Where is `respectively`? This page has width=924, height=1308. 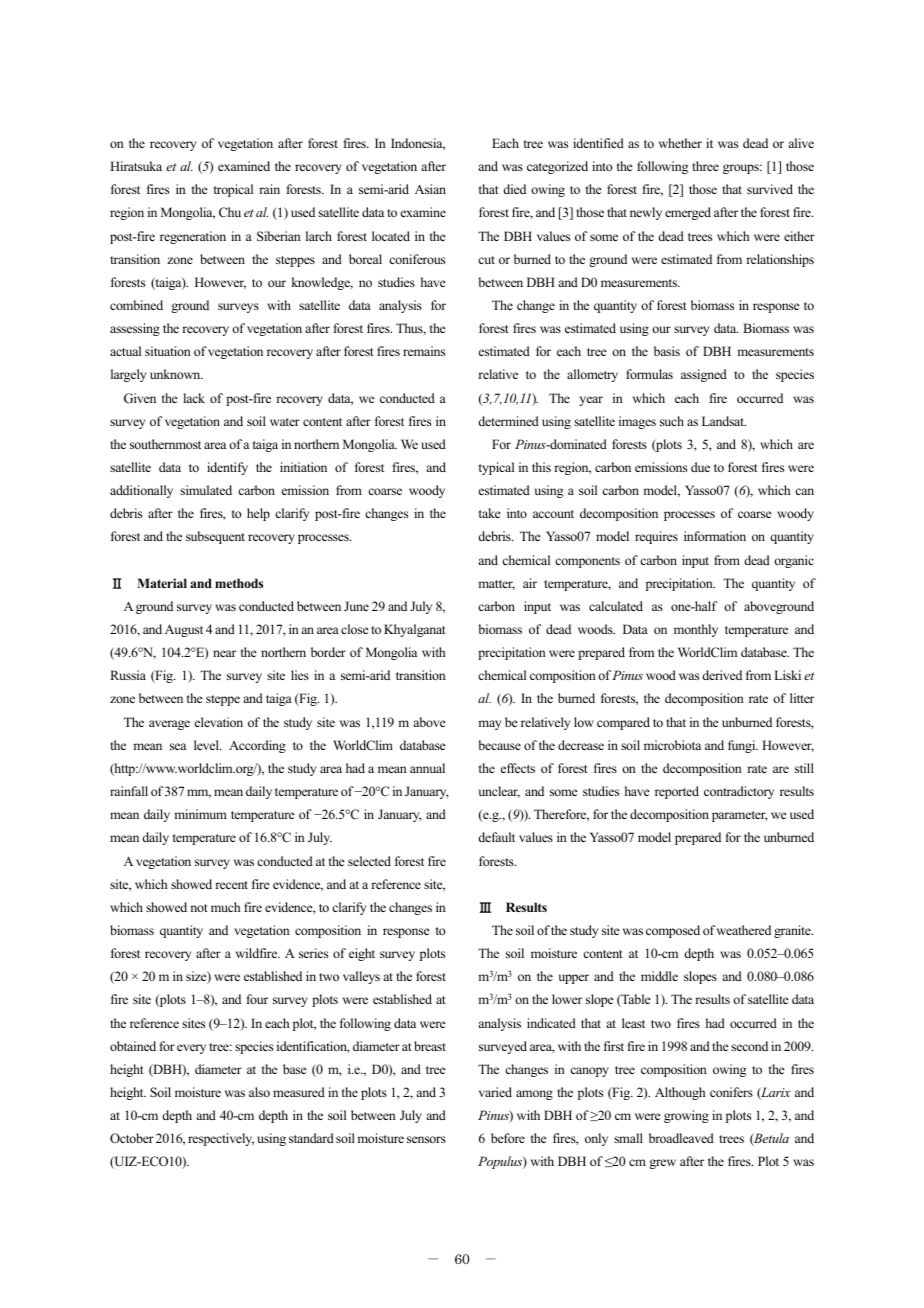
respectively is located at coordinates (221, 1139).
